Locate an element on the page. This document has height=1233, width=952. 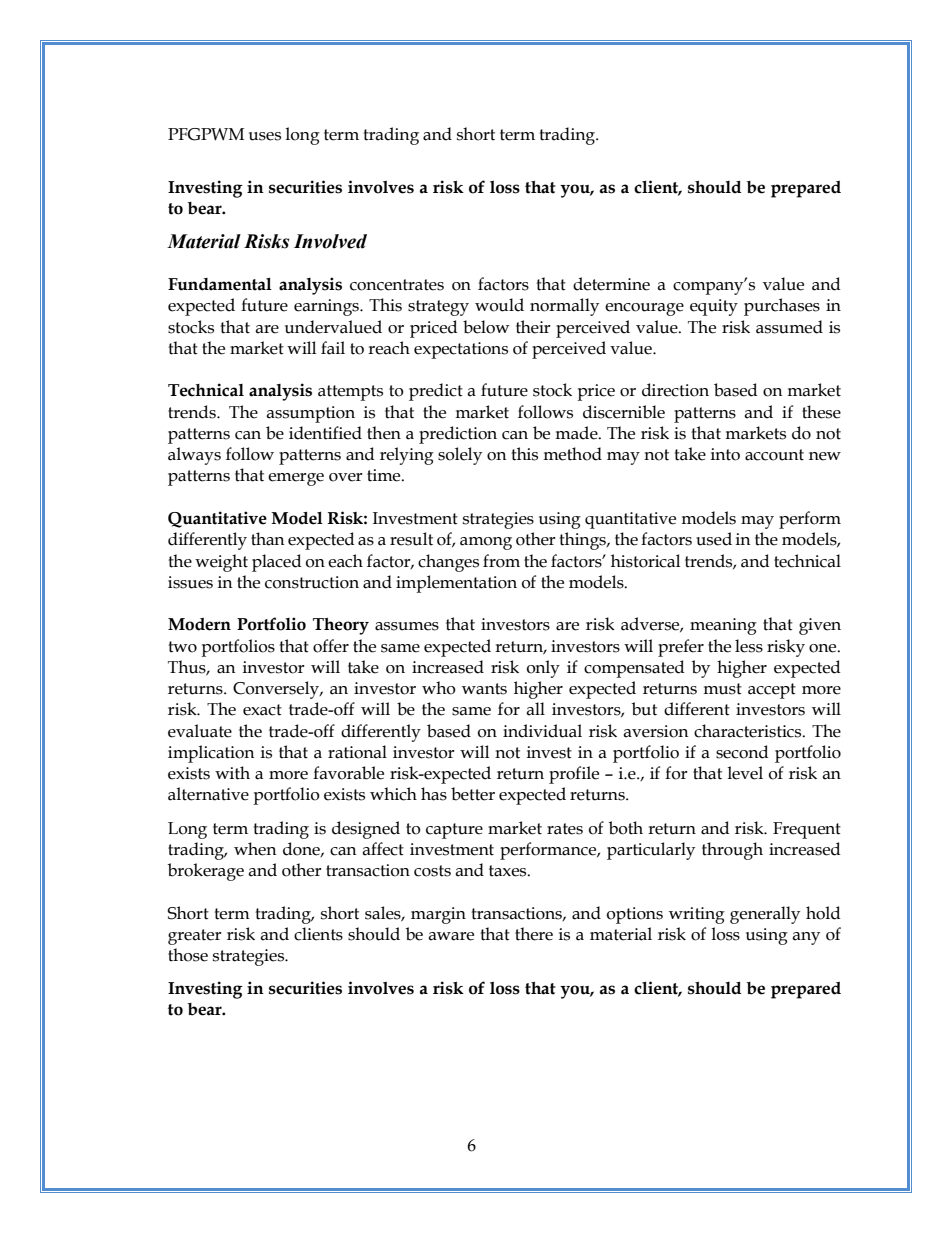
purchases is located at coordinates (782, 307).
